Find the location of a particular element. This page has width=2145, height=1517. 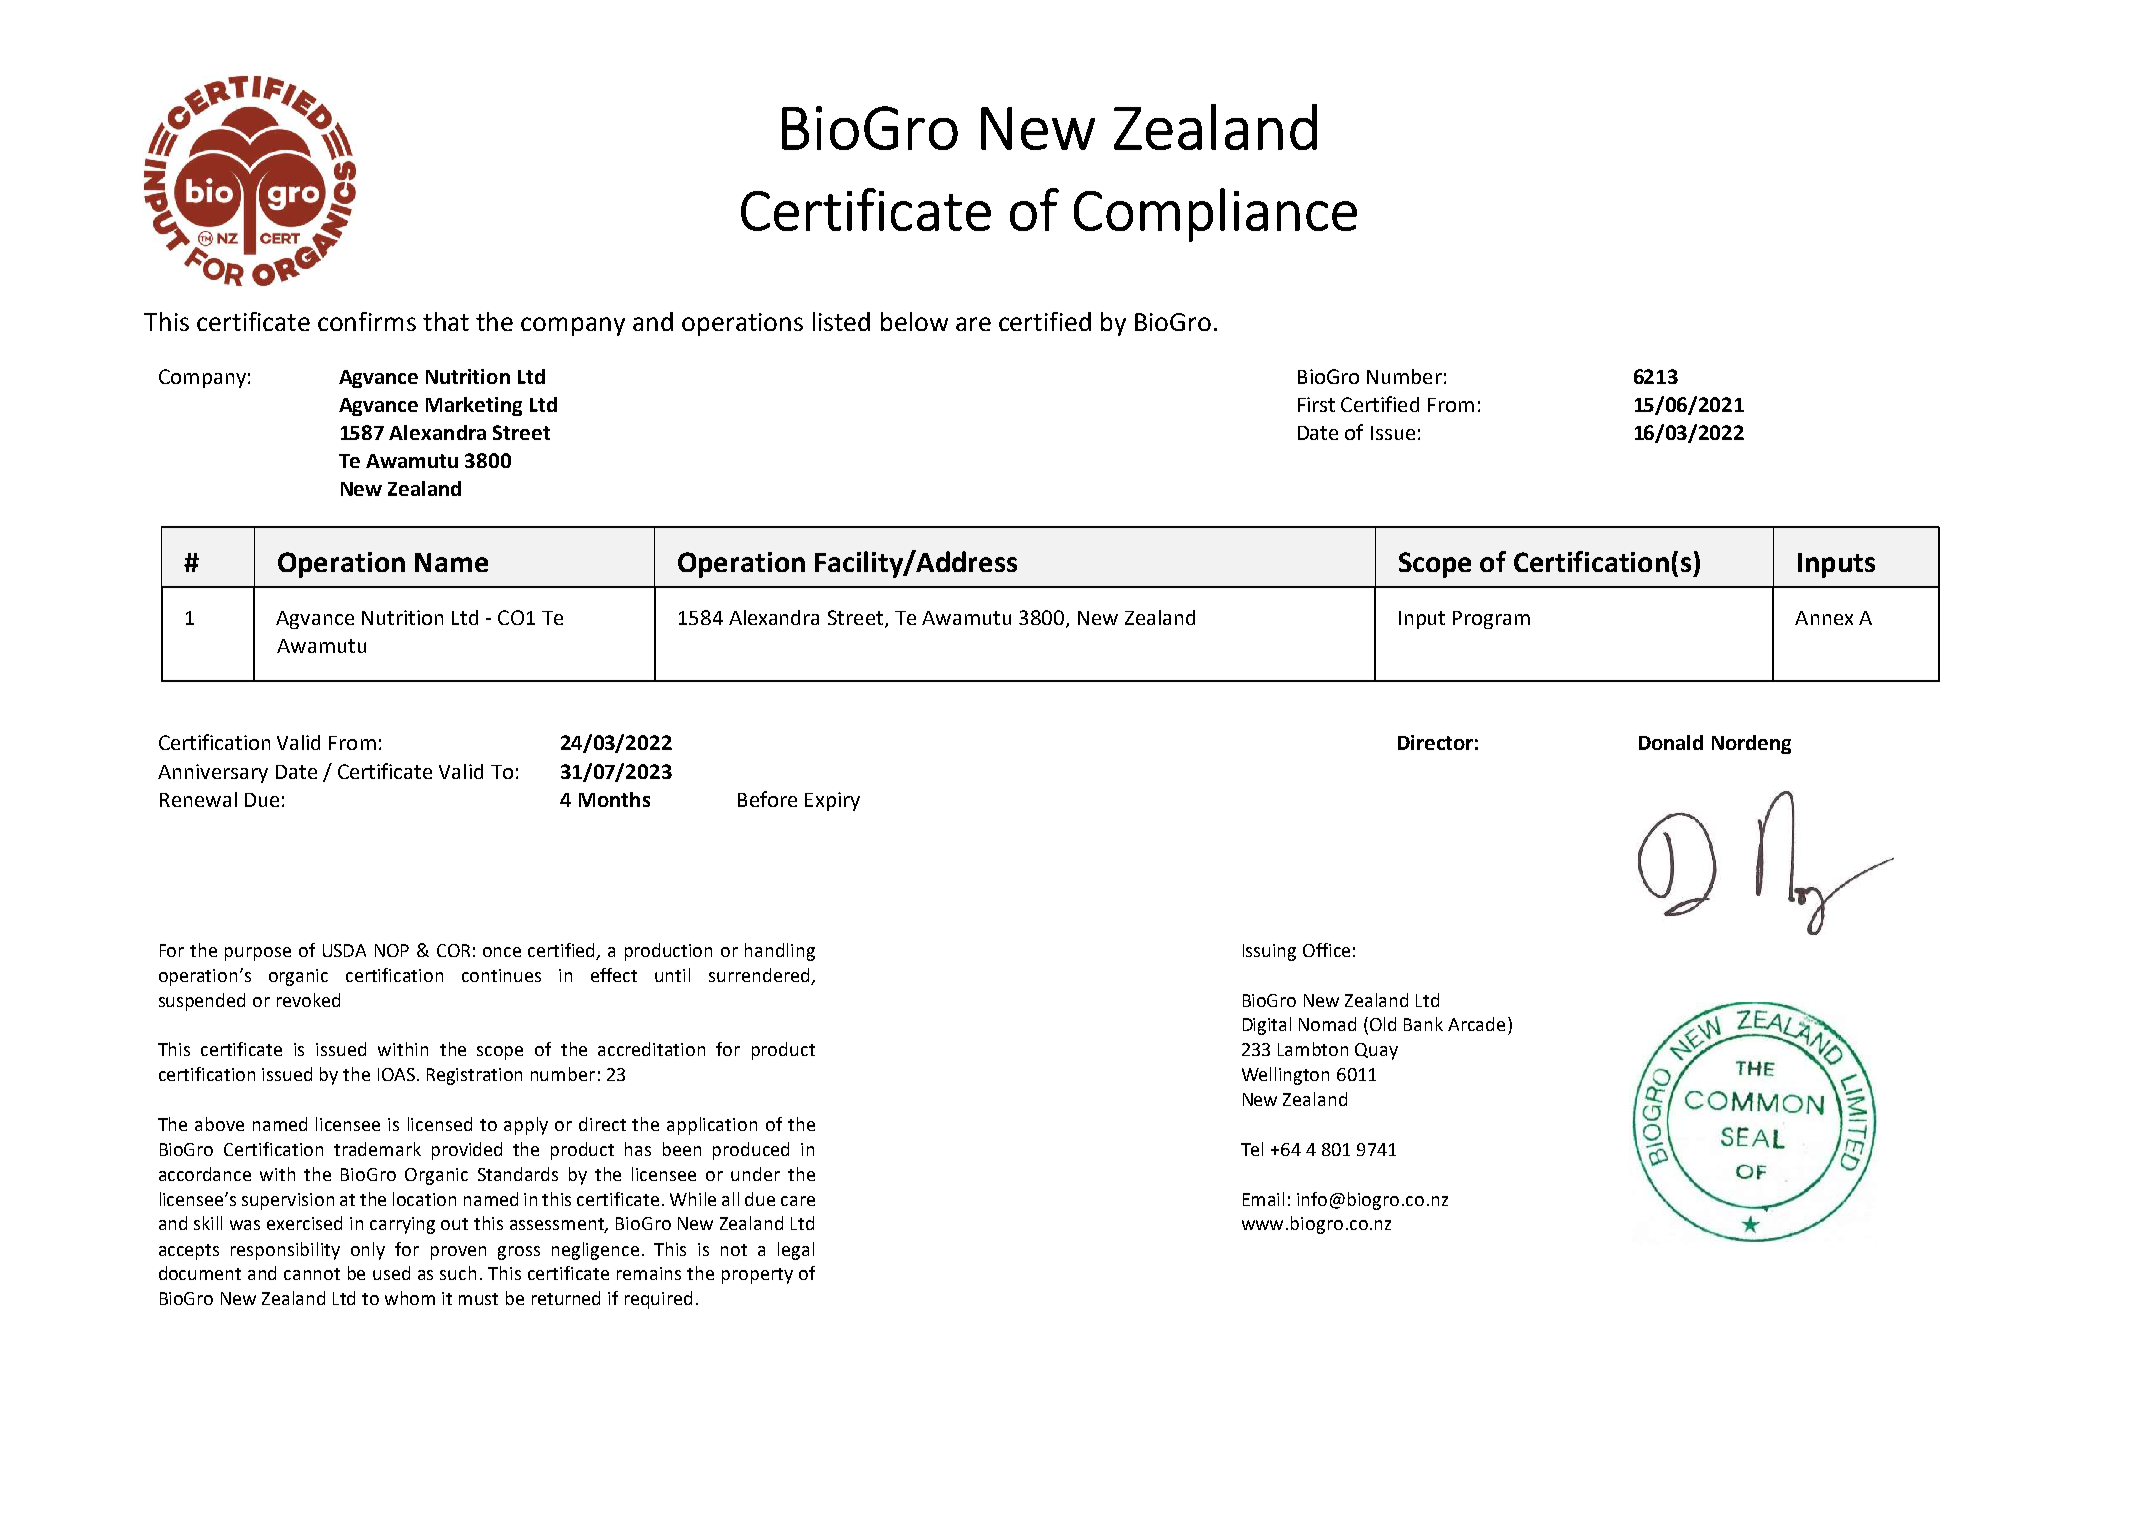

Anniversary is located at coordinates (213, 773).
